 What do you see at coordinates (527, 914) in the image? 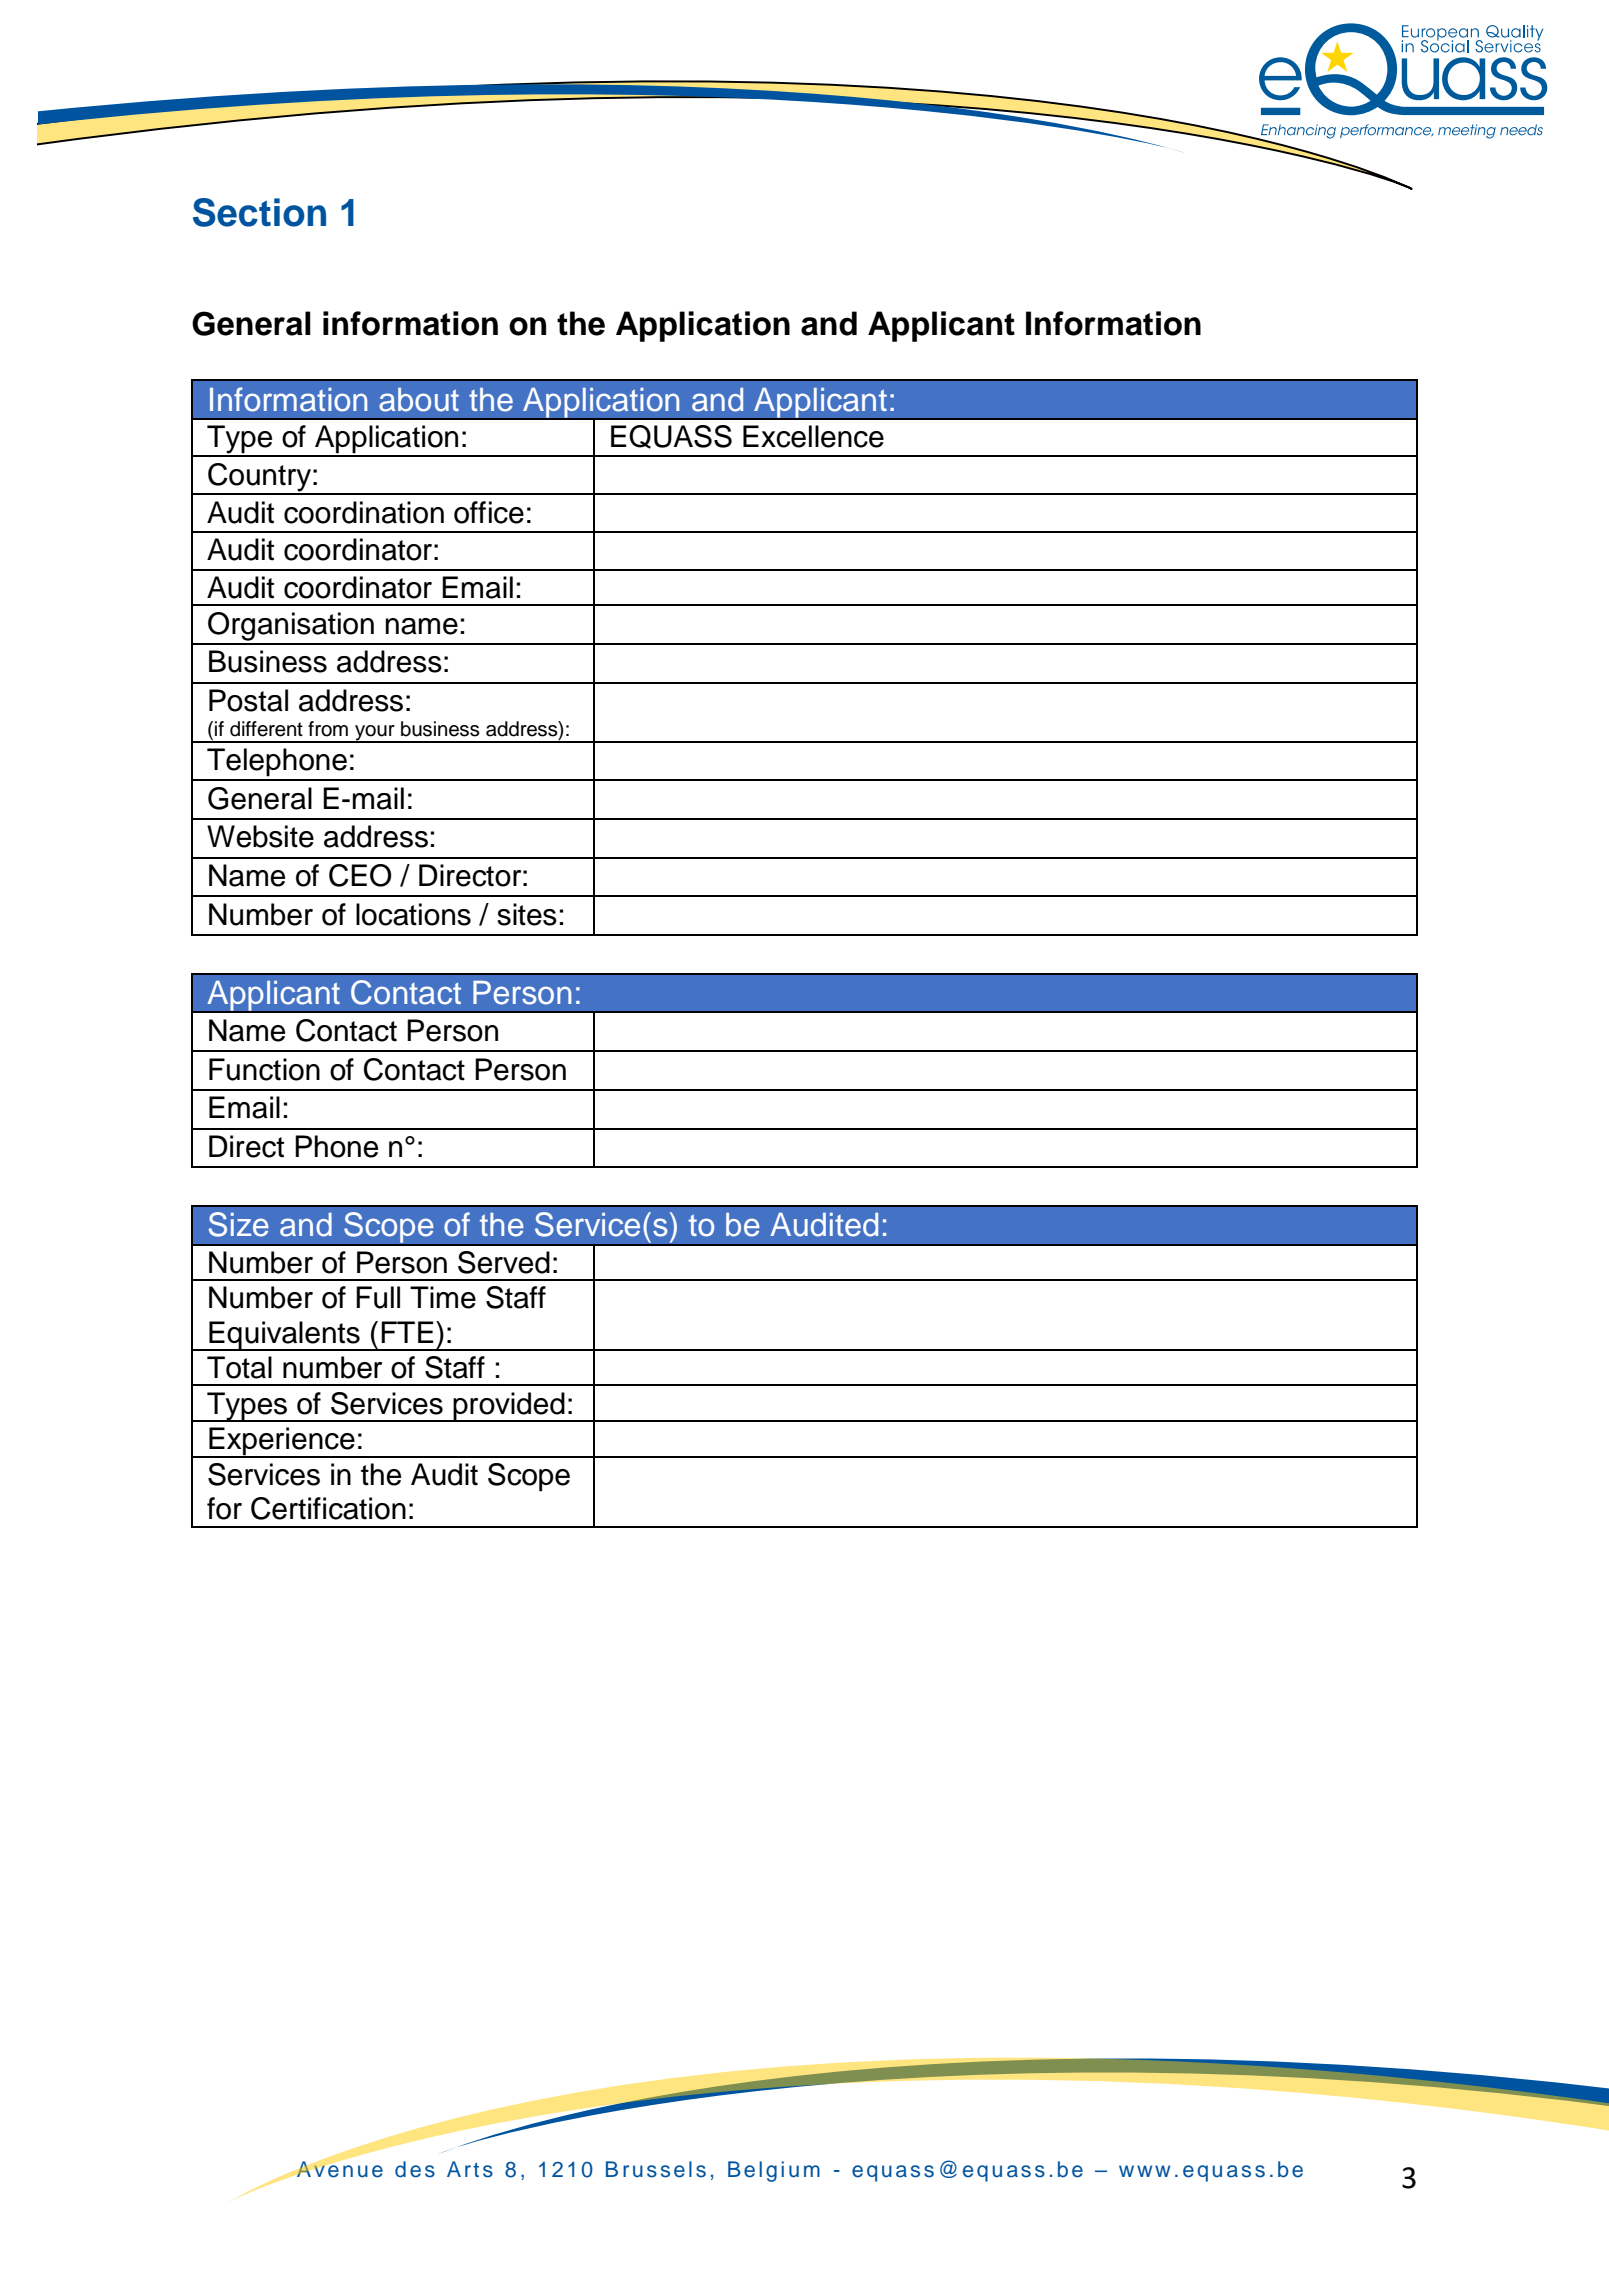
I see `sites` at bounding box center [527, 914].
